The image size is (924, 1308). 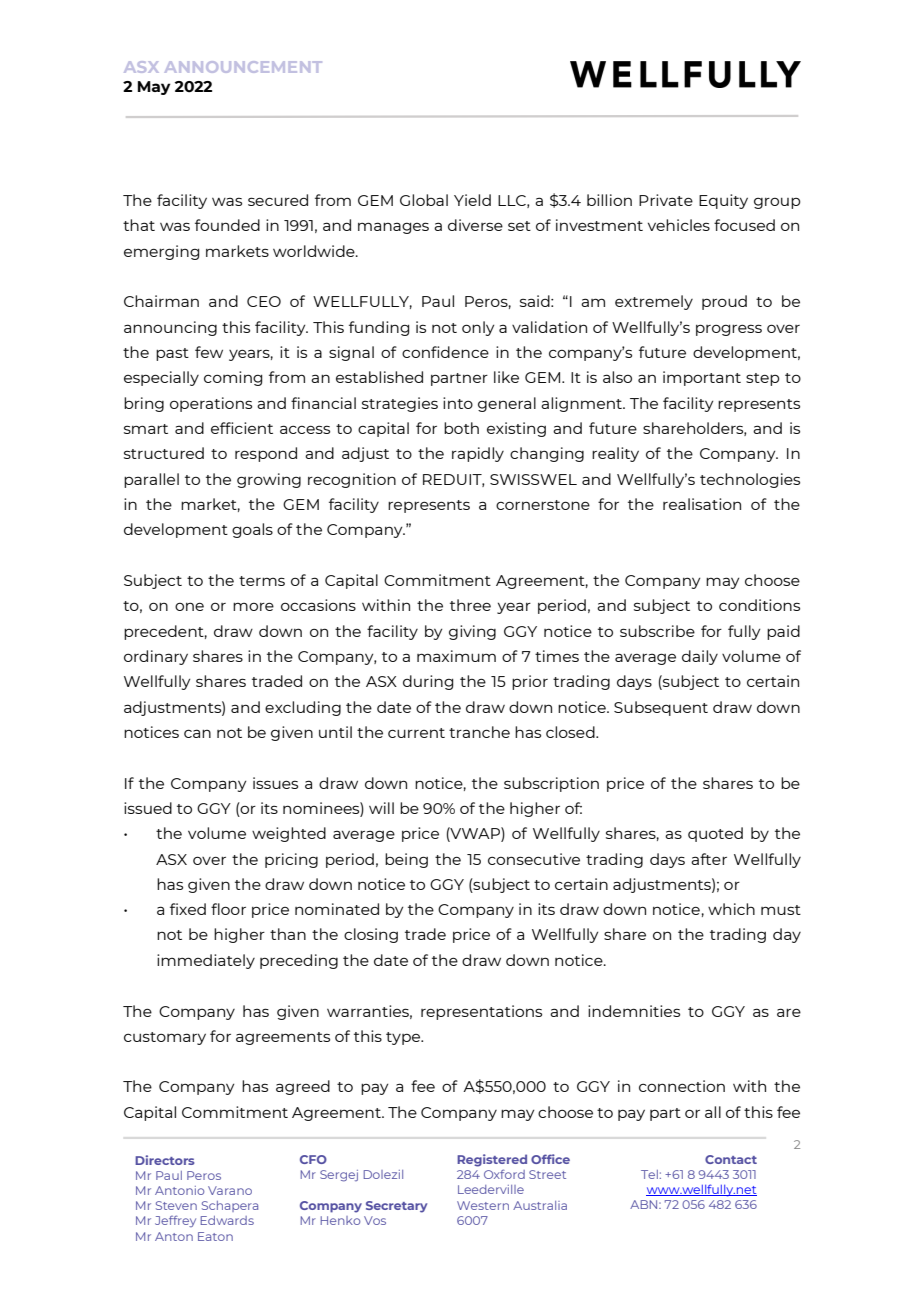 I want to click on Western, so click(x=483, y=1205).
